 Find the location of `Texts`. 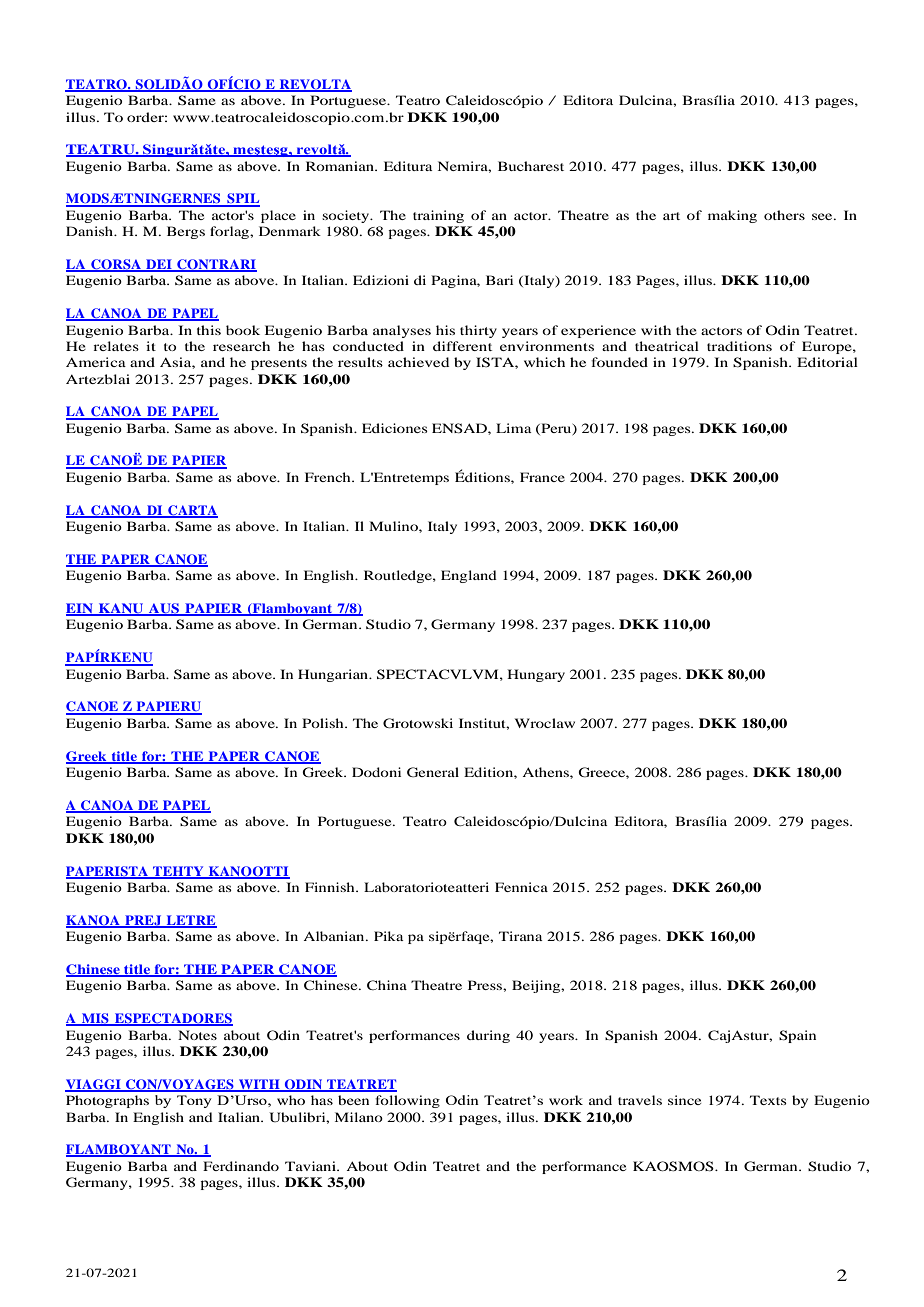

Texts is located at coordinates (768, 1100).
